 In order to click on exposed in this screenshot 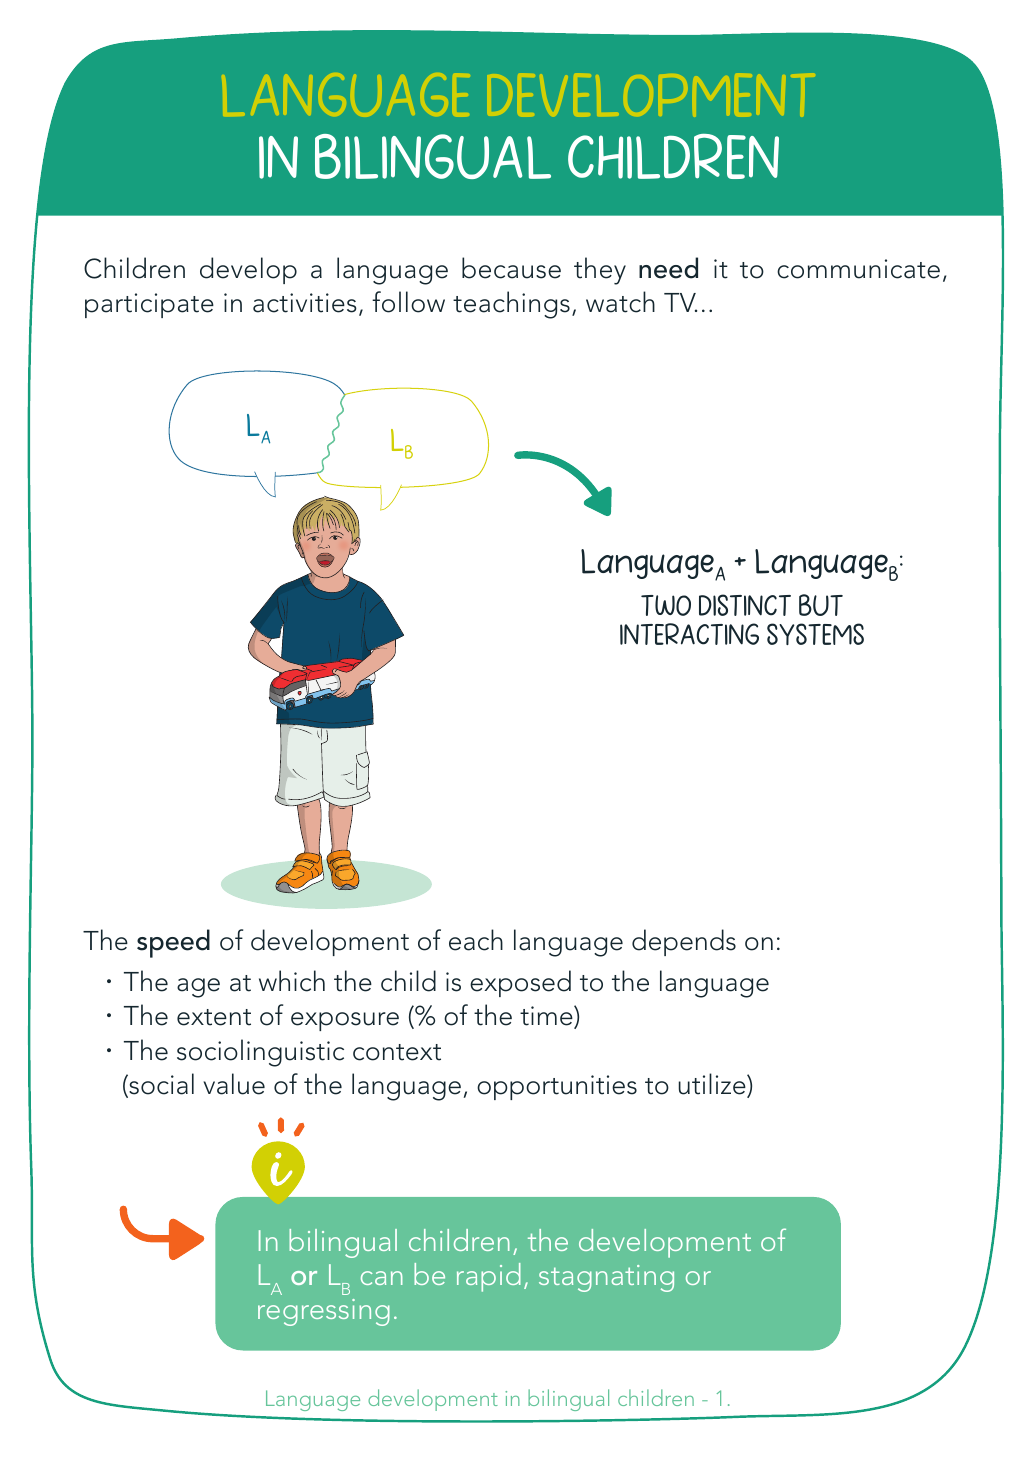, I will do `click(520, 983)`.
